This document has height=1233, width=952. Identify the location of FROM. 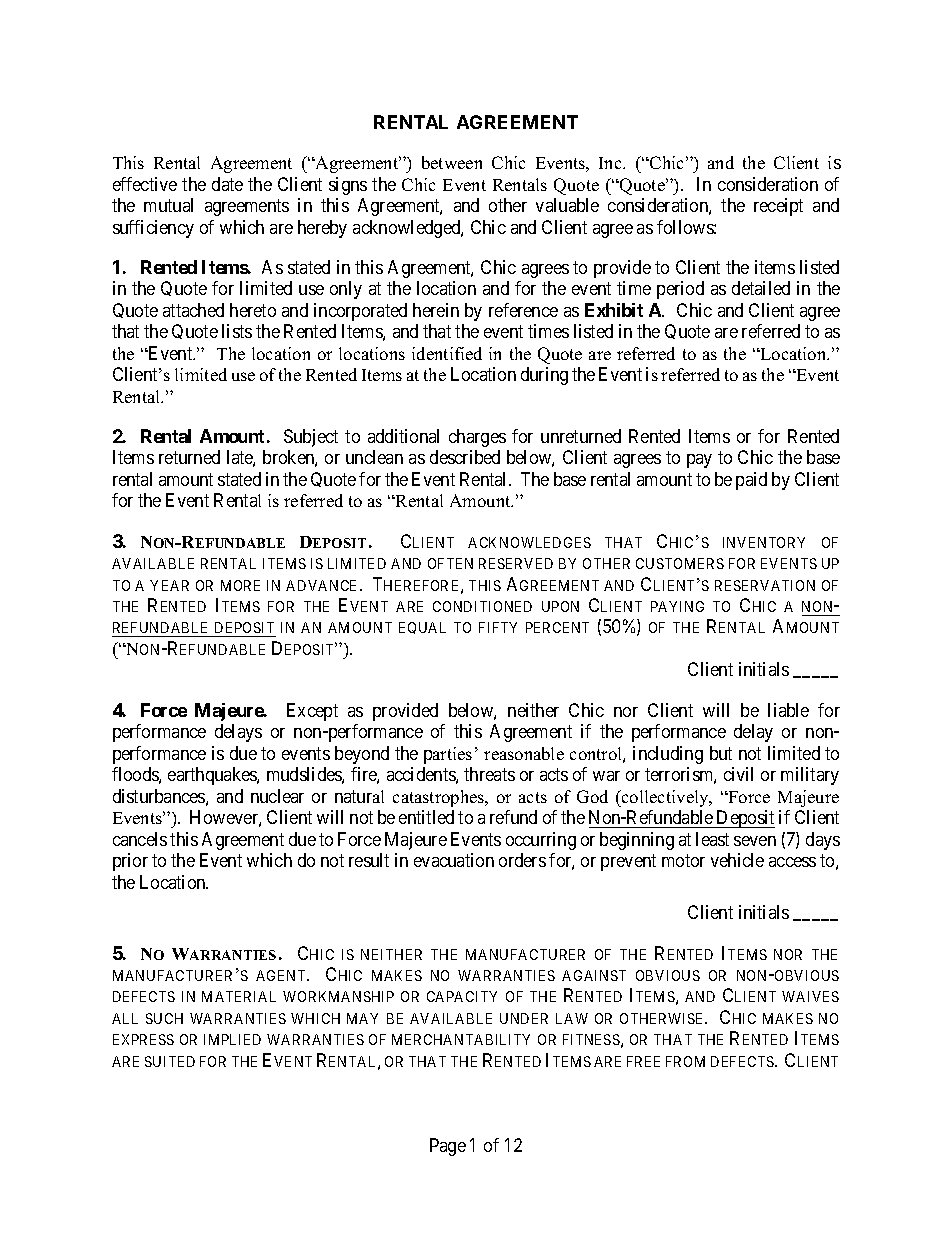
(685, 1061).
